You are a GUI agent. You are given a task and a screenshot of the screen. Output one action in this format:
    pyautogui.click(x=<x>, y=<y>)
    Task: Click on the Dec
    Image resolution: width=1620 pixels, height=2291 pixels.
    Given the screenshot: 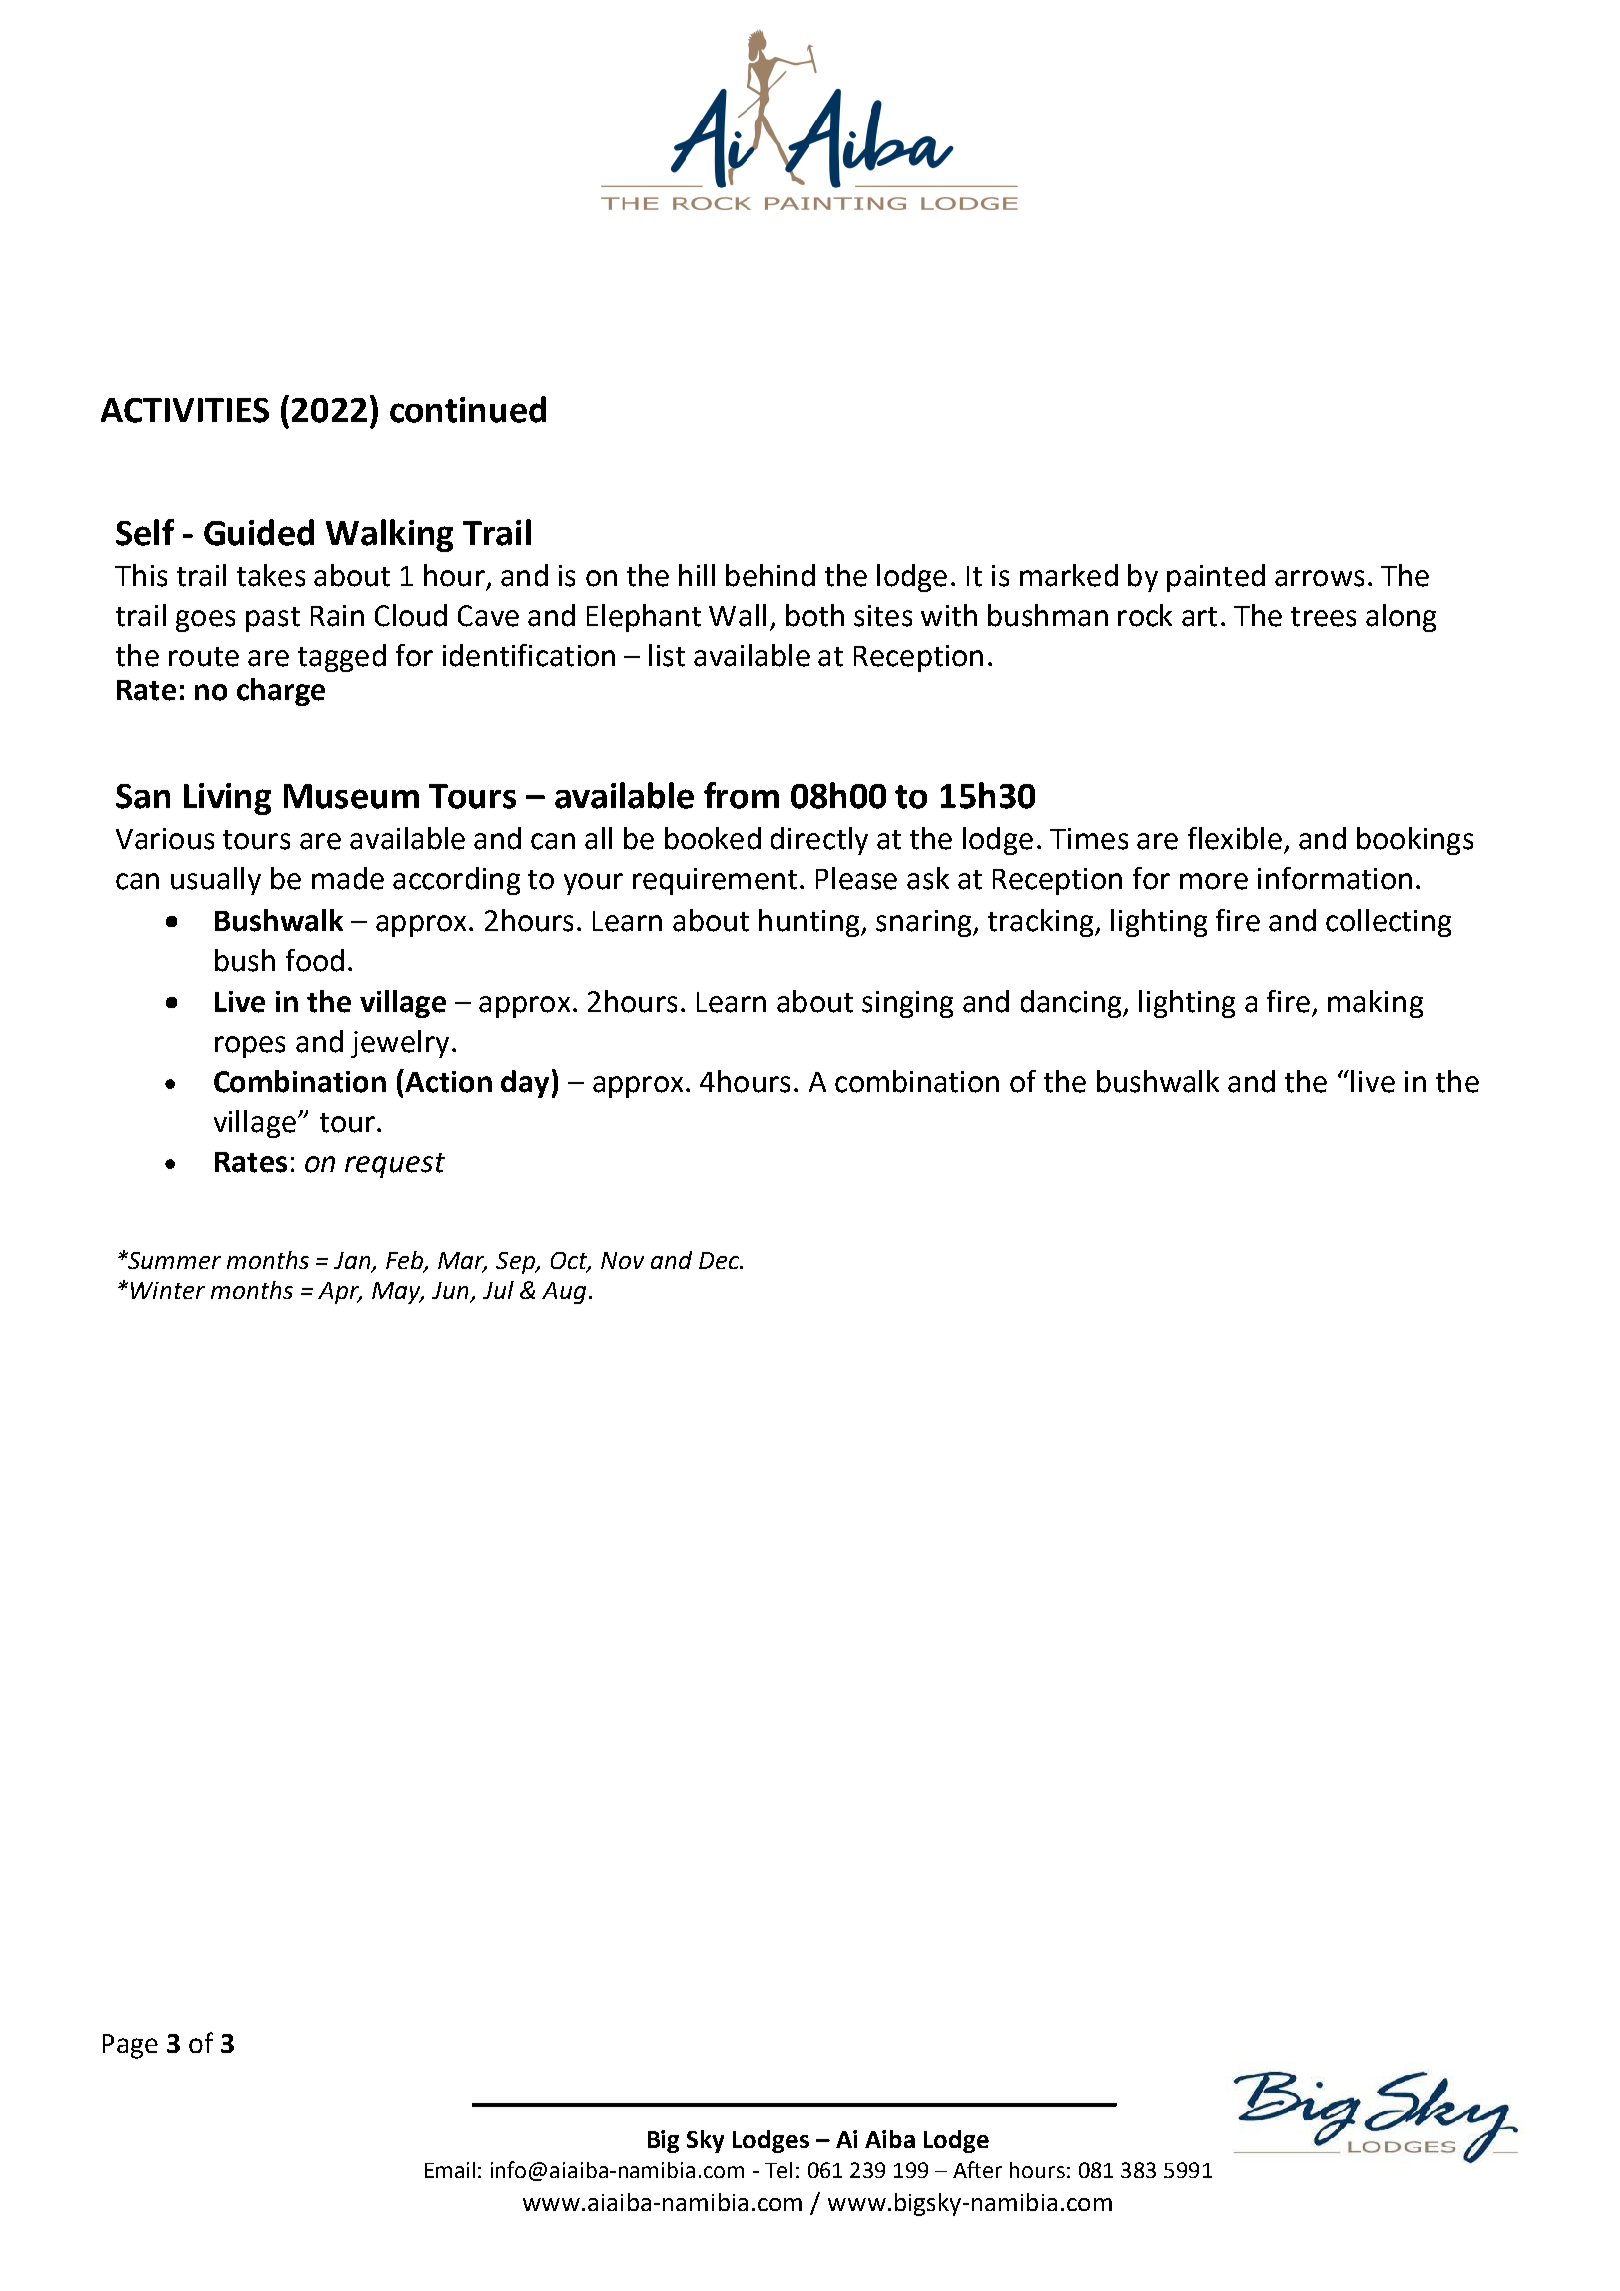 What is the action you would take?
    pyautogui.click(x=720, y=1260)
